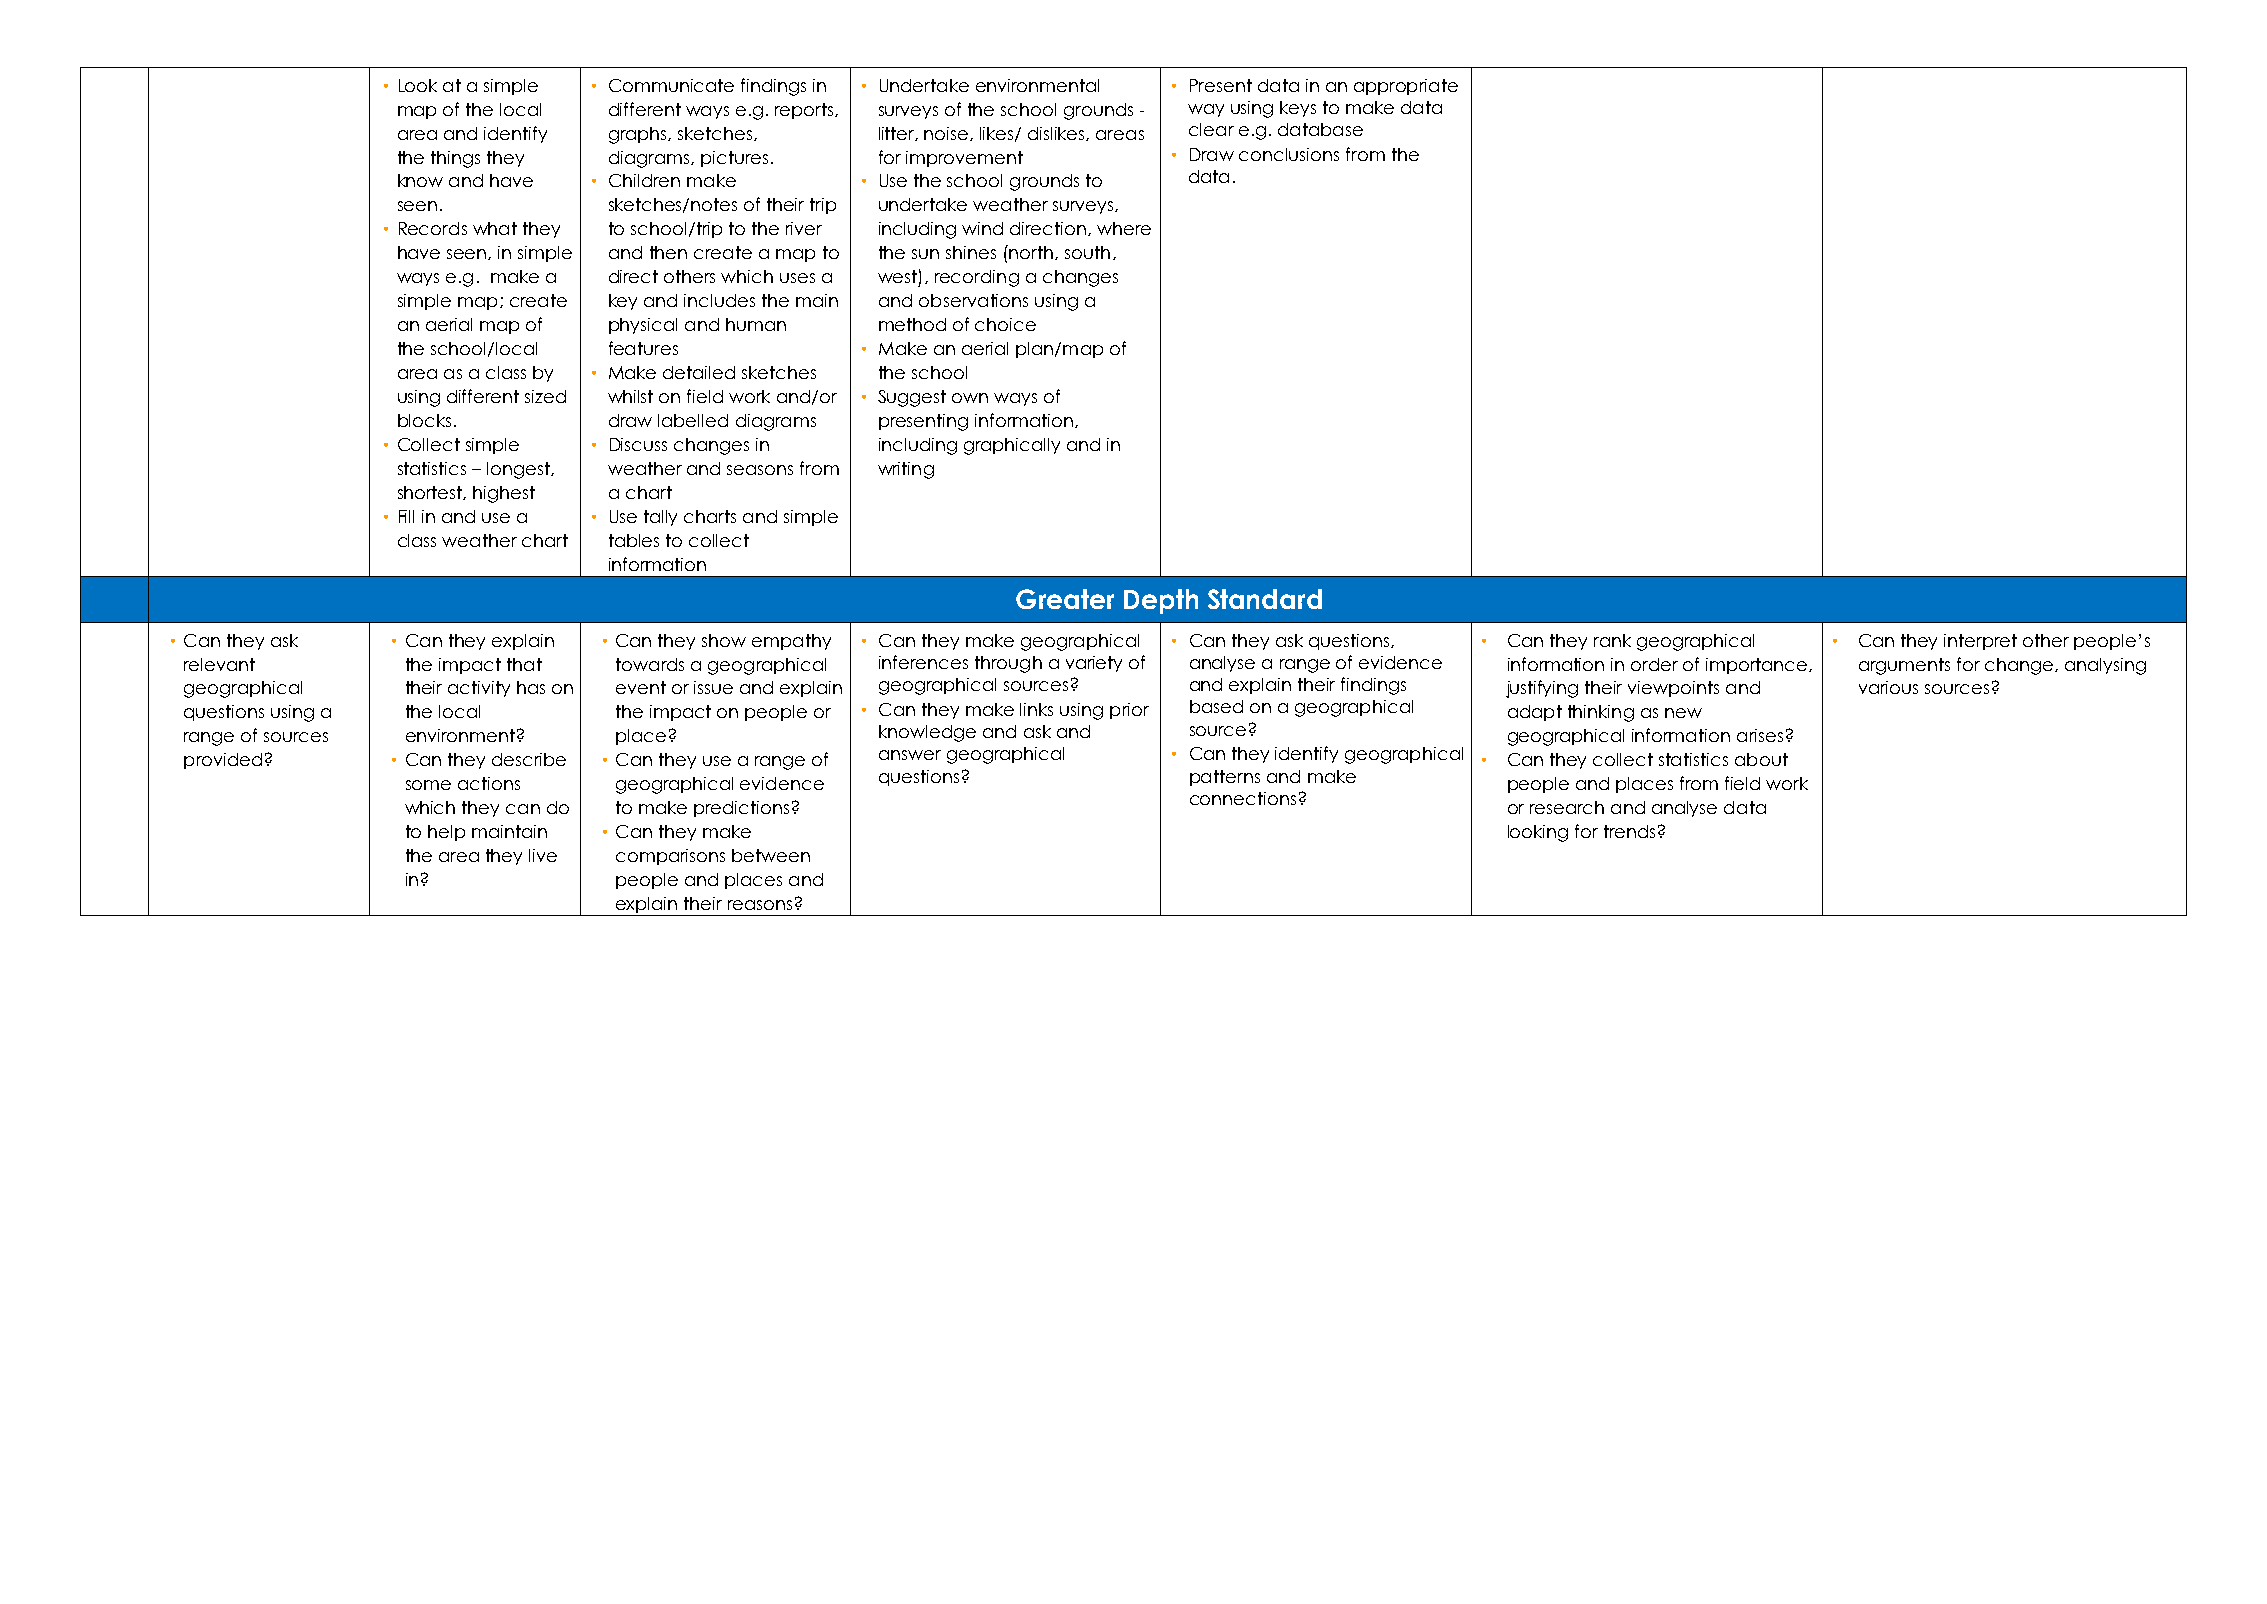  I want to click on appropriate, so click(1406, 87).
